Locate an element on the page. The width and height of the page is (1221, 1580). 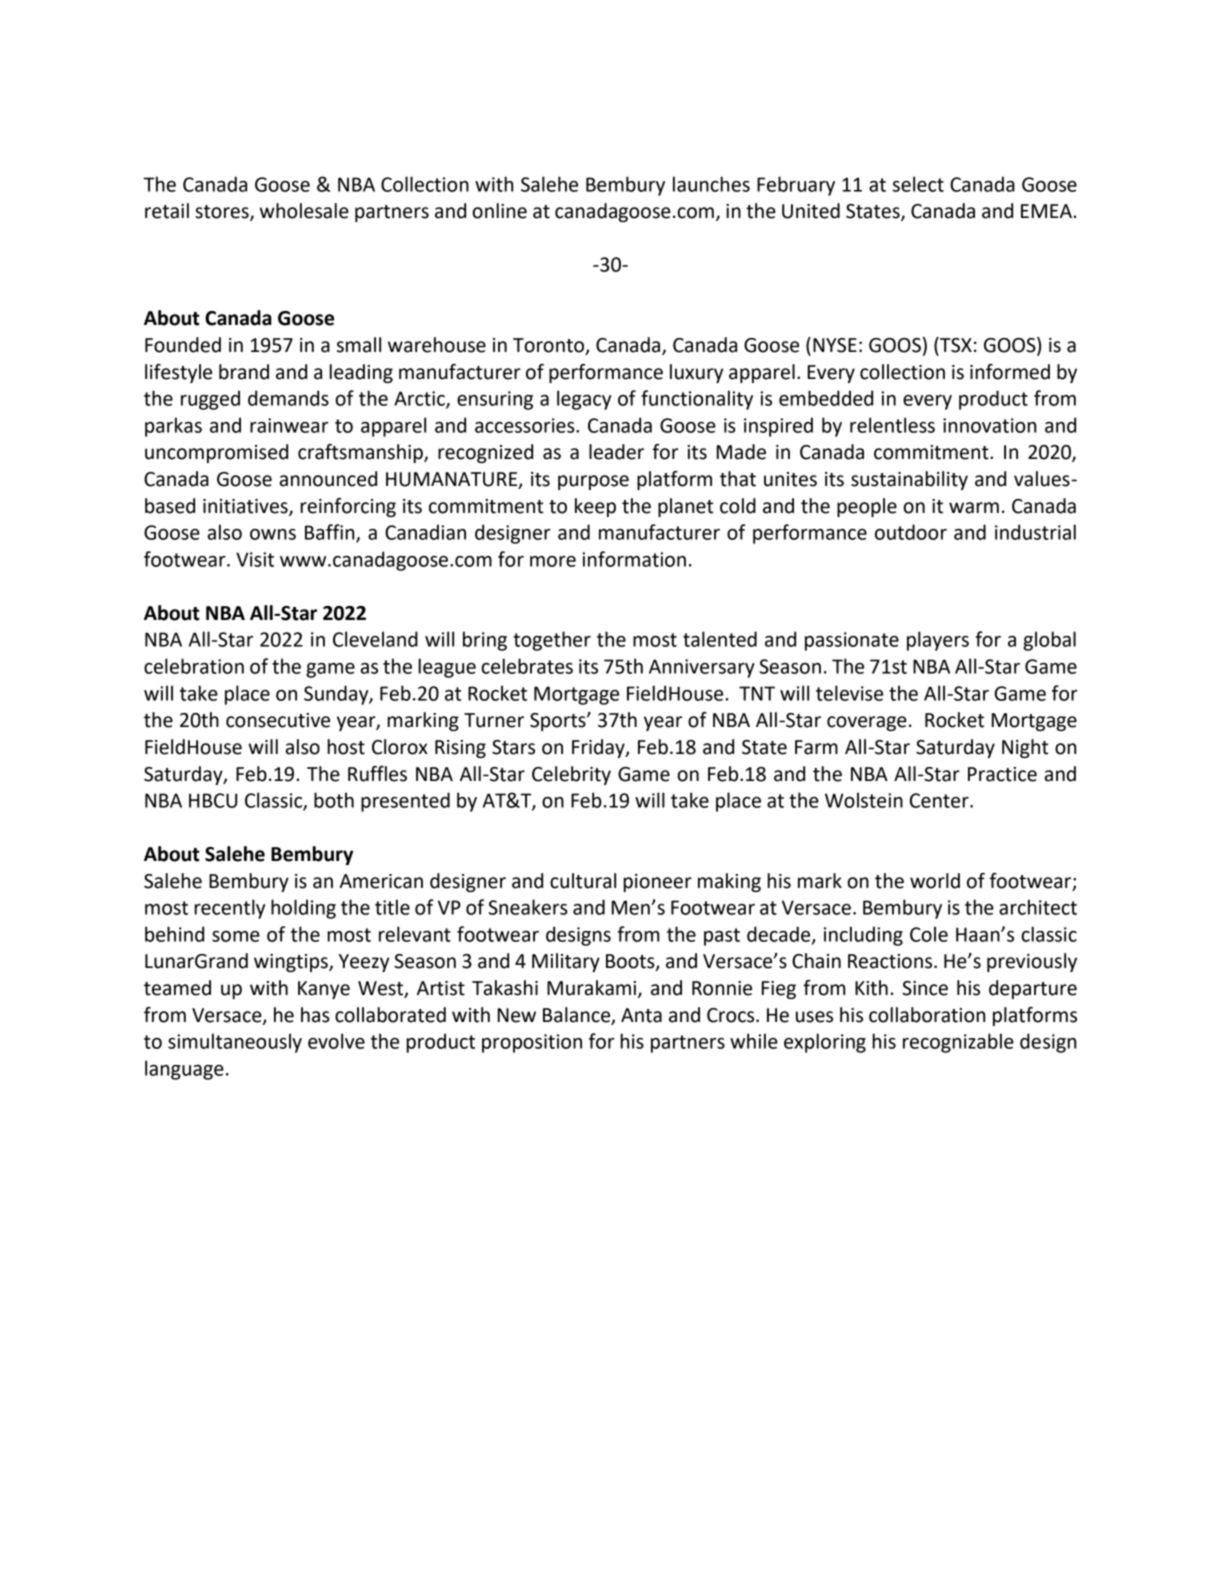
announced is located at coordinates (328, 479).
